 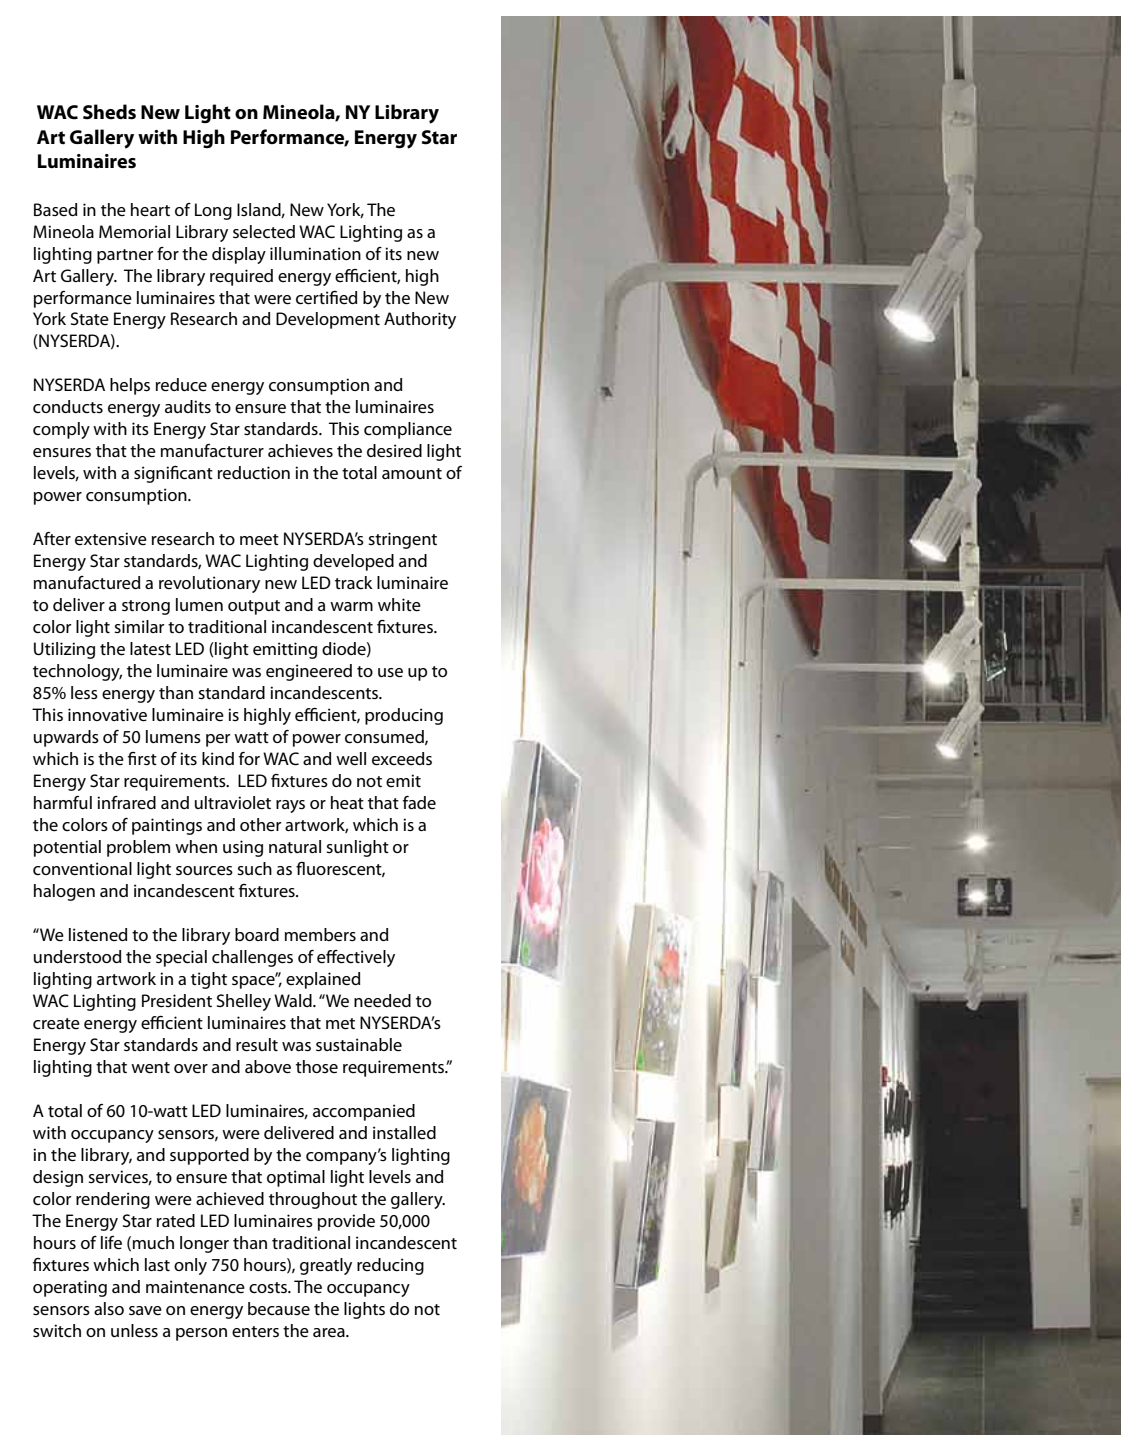 I want to click on desired, so click(x=394, y=451).
